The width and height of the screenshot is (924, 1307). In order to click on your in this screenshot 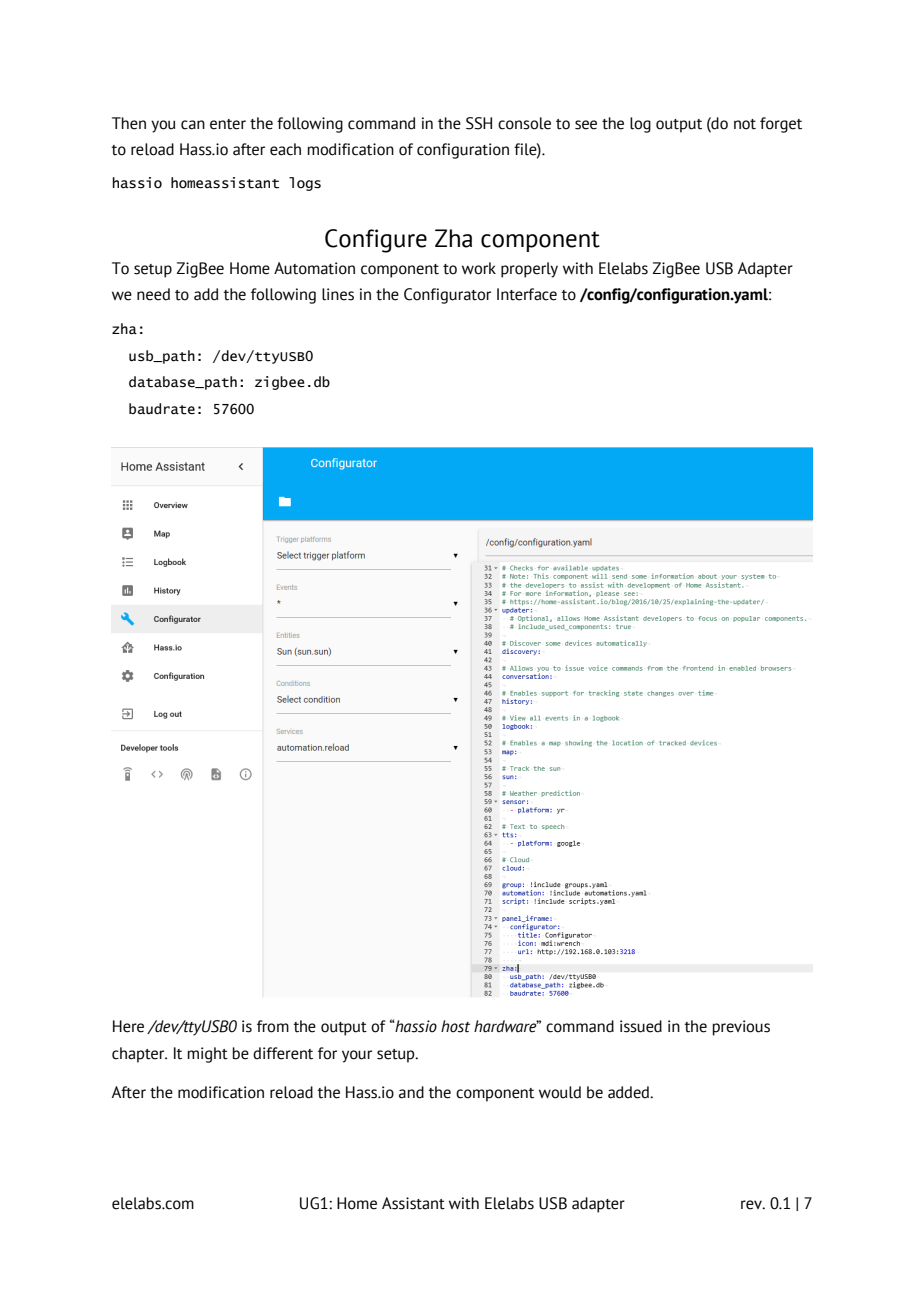, I will do `click(357, 1056)`.
